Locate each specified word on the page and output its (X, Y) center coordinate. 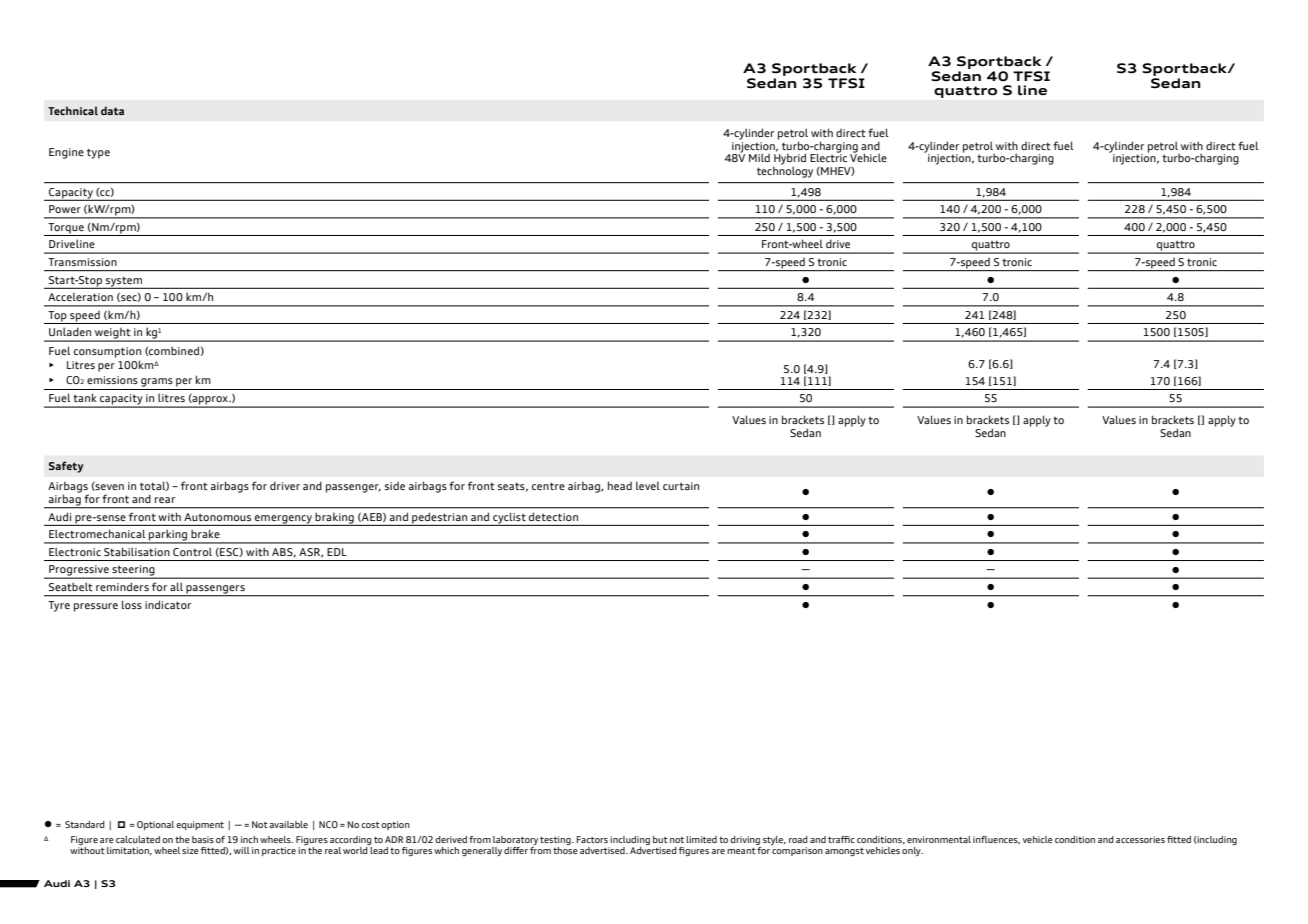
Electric (828, 157)
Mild (759, 157)
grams (157, 382)
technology (785, 171)
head (620, 485)
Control (192, 551)
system (124, 282)
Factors (592, 839)
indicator (168, 604)
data (112, 110)
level (648, 485)
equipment (200, 825)
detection (553, 517)
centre (548, 486)
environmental (939, 839)
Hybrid (789, 160)
